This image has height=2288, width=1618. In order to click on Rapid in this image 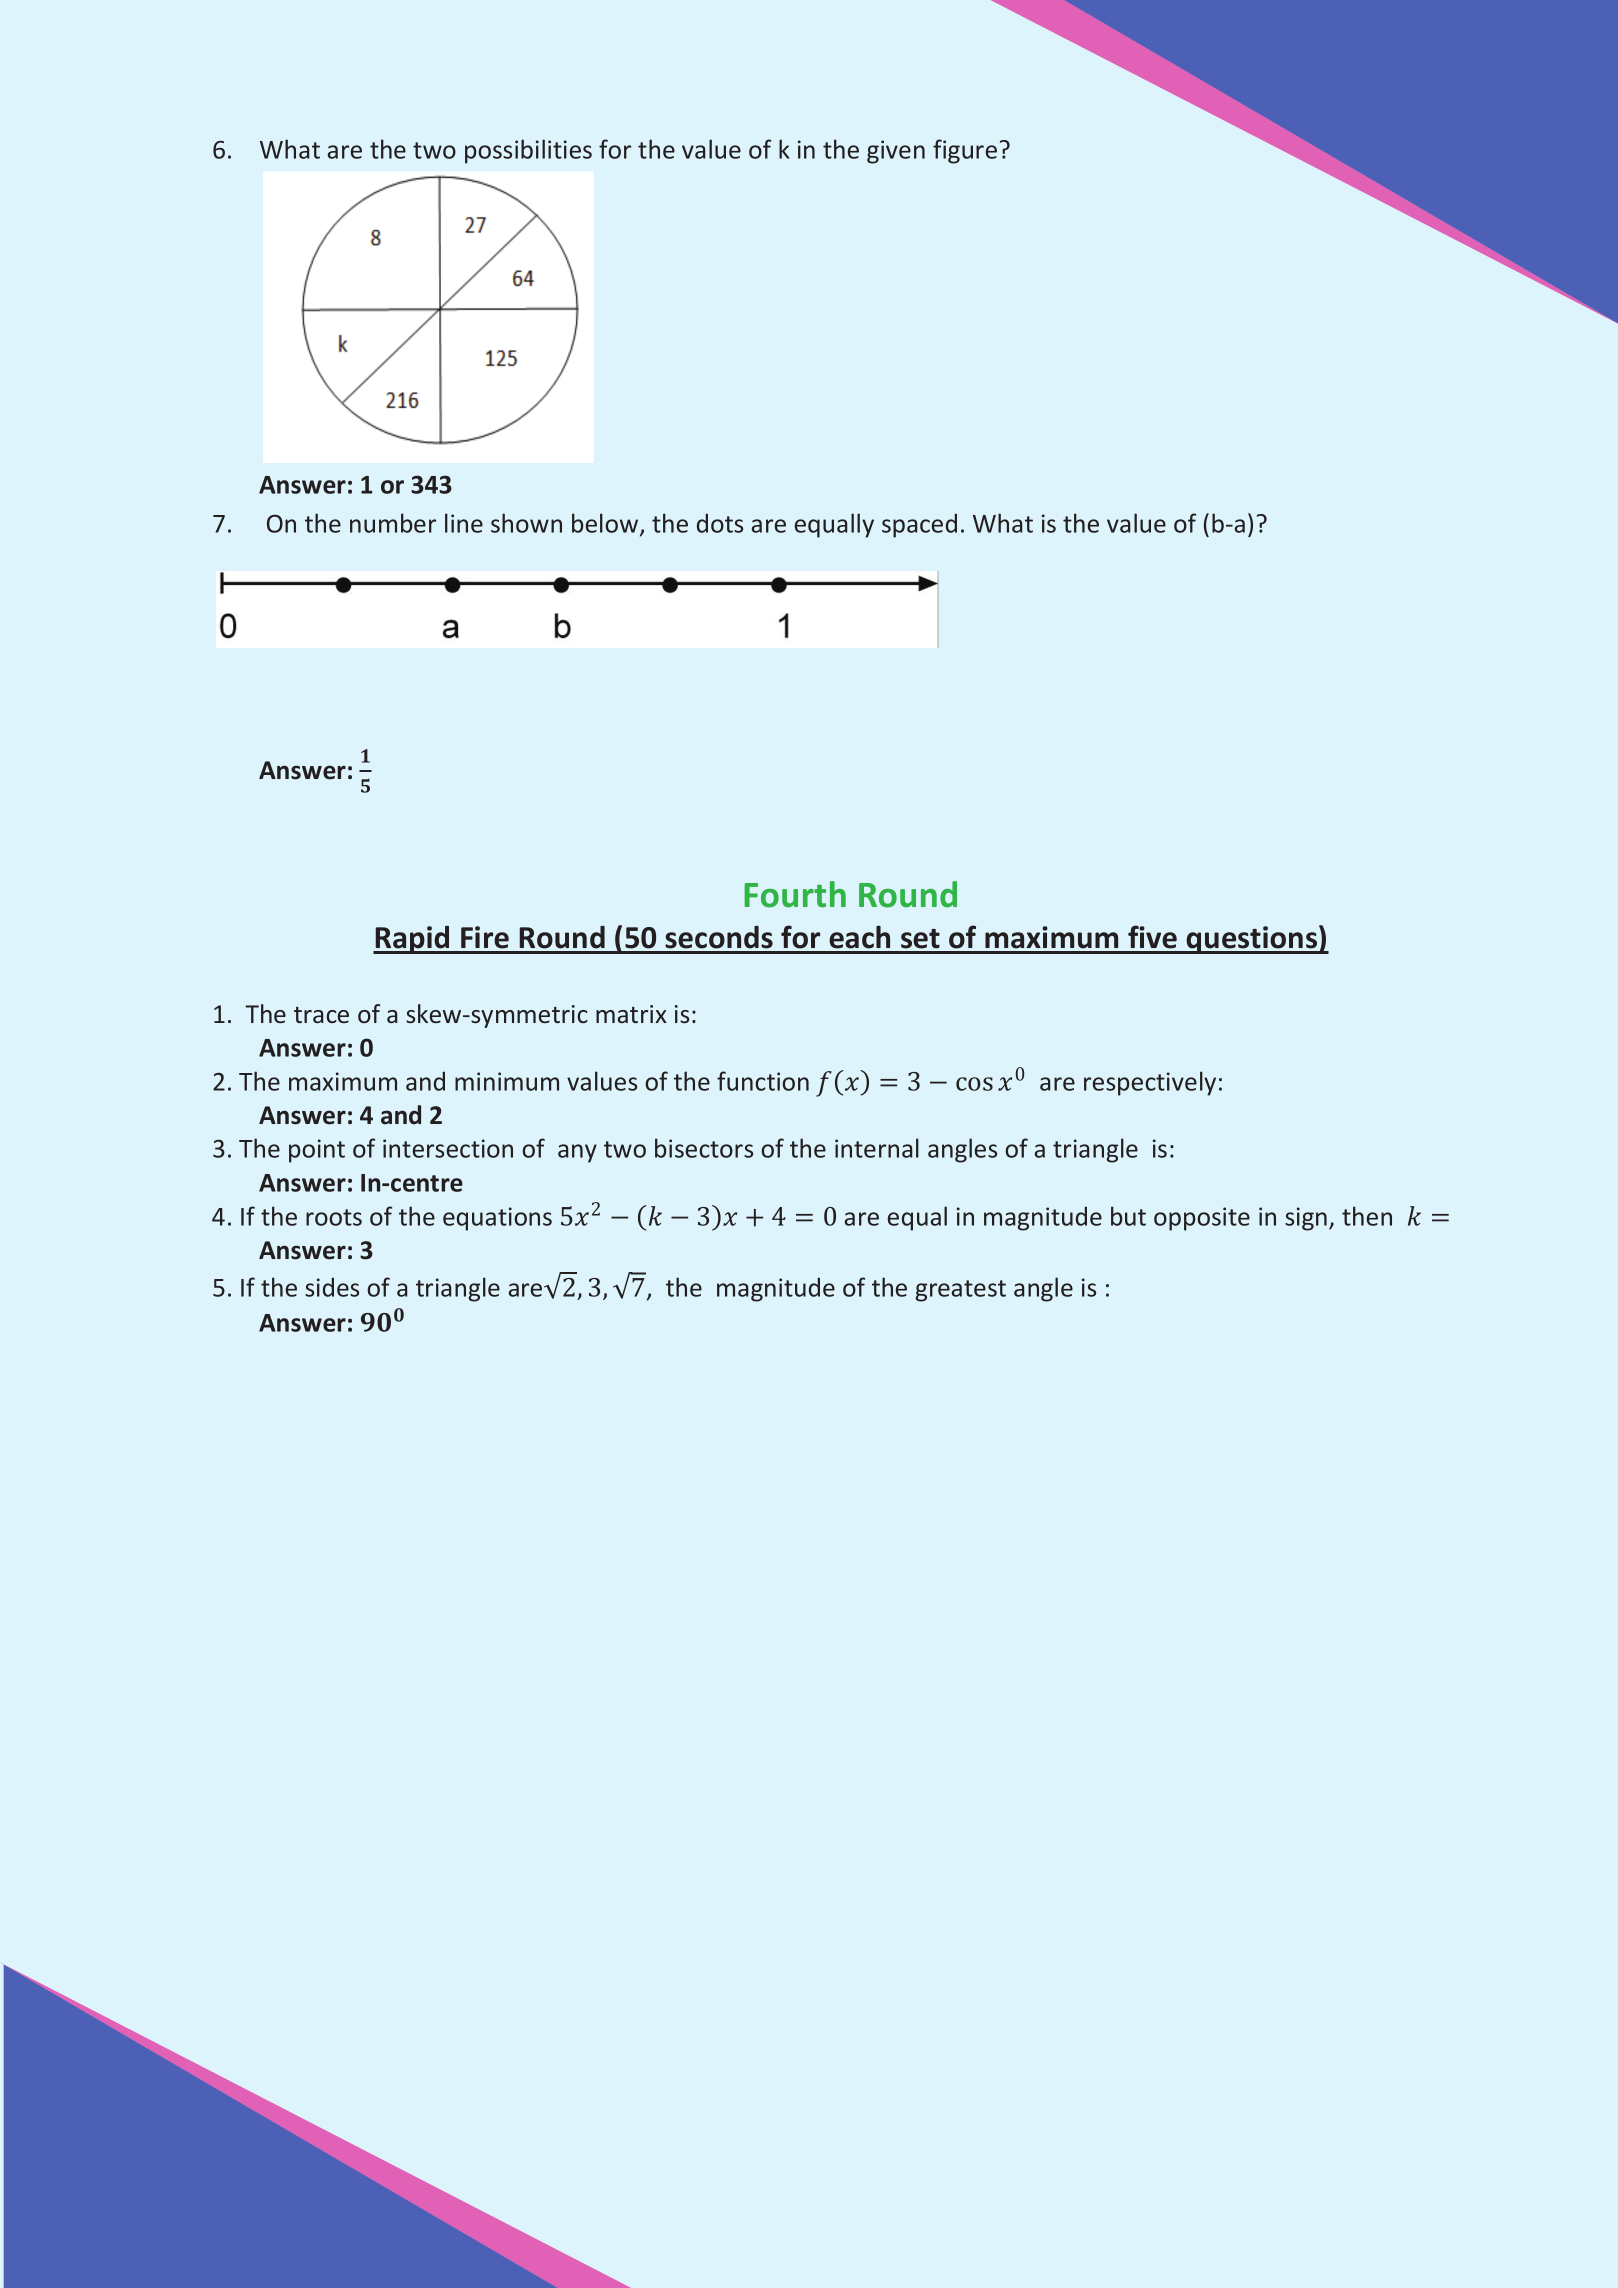, I will do `click(412, 940)`.
